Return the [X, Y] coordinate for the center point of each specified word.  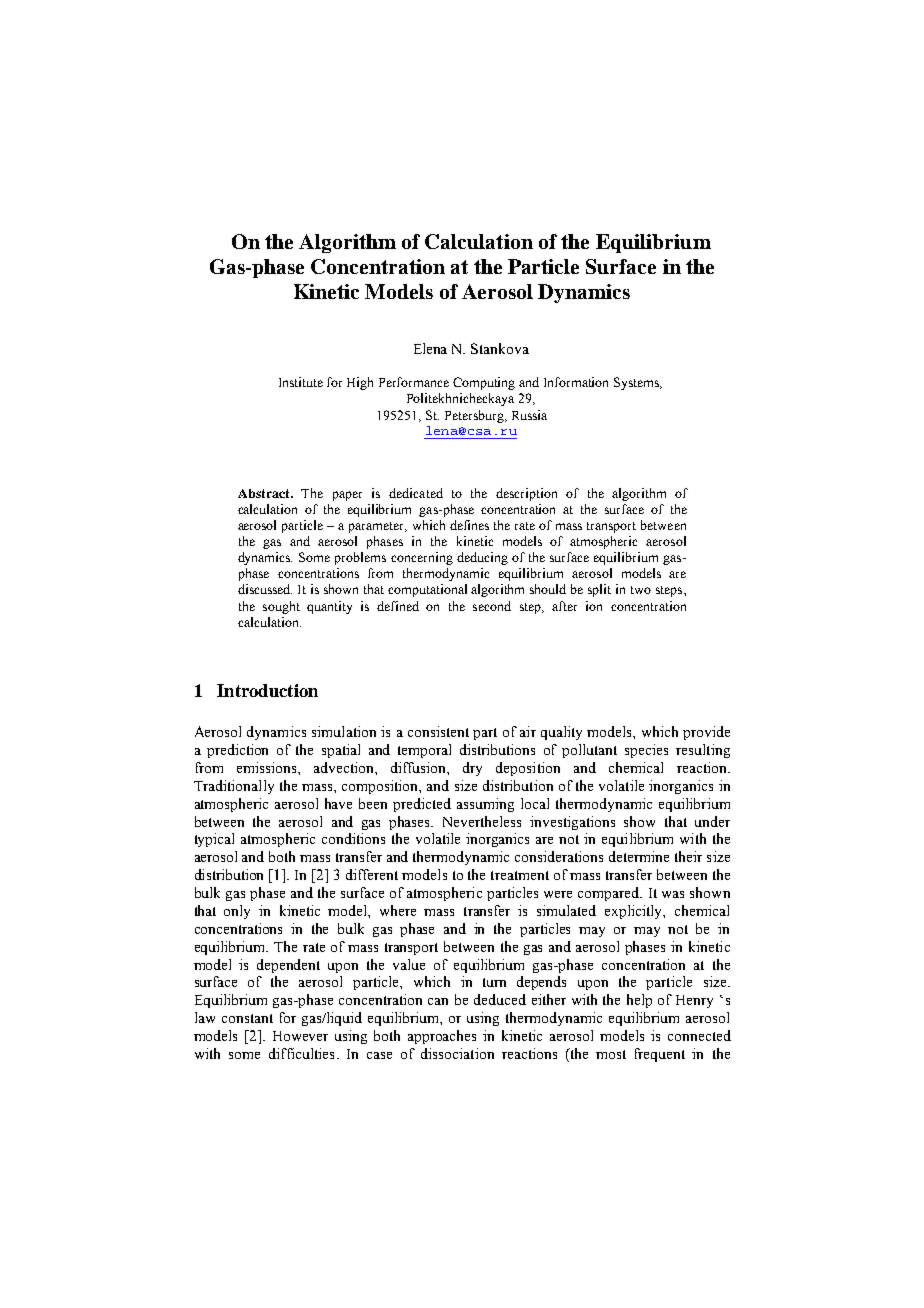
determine [639, 856]
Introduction [267, 690]
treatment [520, 875]
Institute [301, 382]
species [646, 751]
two [641, 590]
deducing [482, 558]
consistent [438, 731]
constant [247, 1018]
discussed [265, 589]
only [237, 912]
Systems [638, 383]
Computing [484, 383]
